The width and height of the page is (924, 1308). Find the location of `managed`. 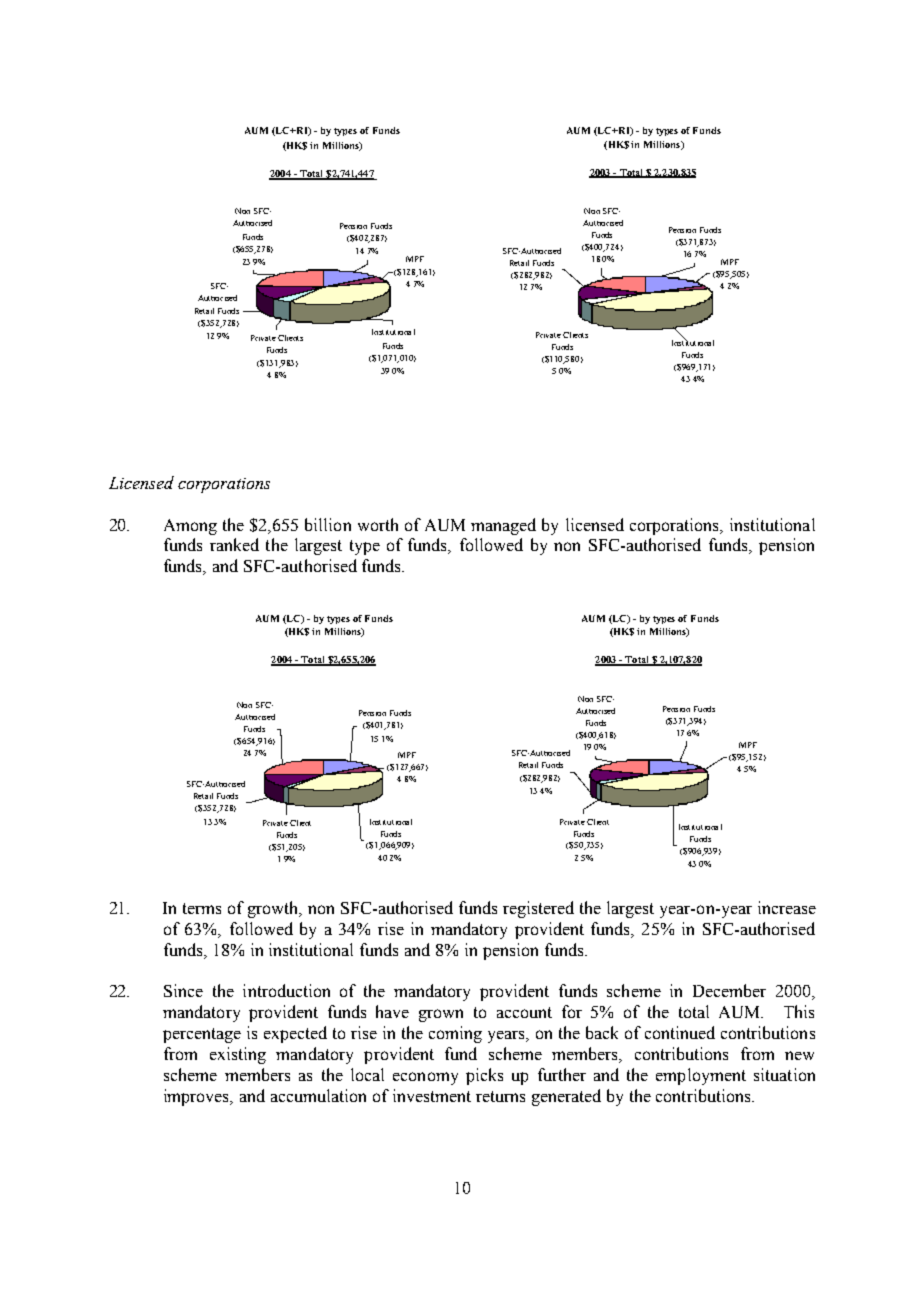

managed is located at coordinates (503, 526).
